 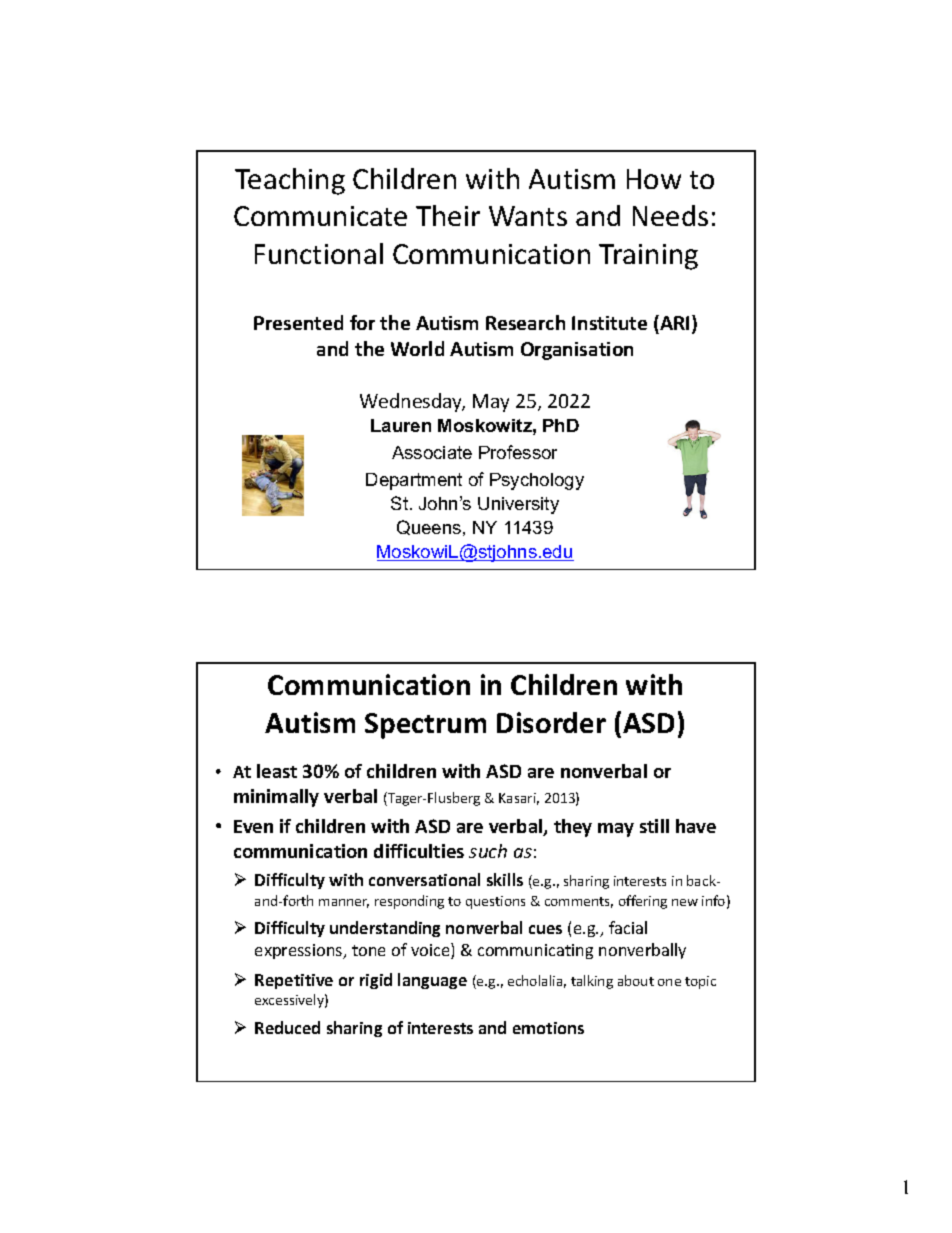 I want to click on Needs, so click(x=670, y=215).
